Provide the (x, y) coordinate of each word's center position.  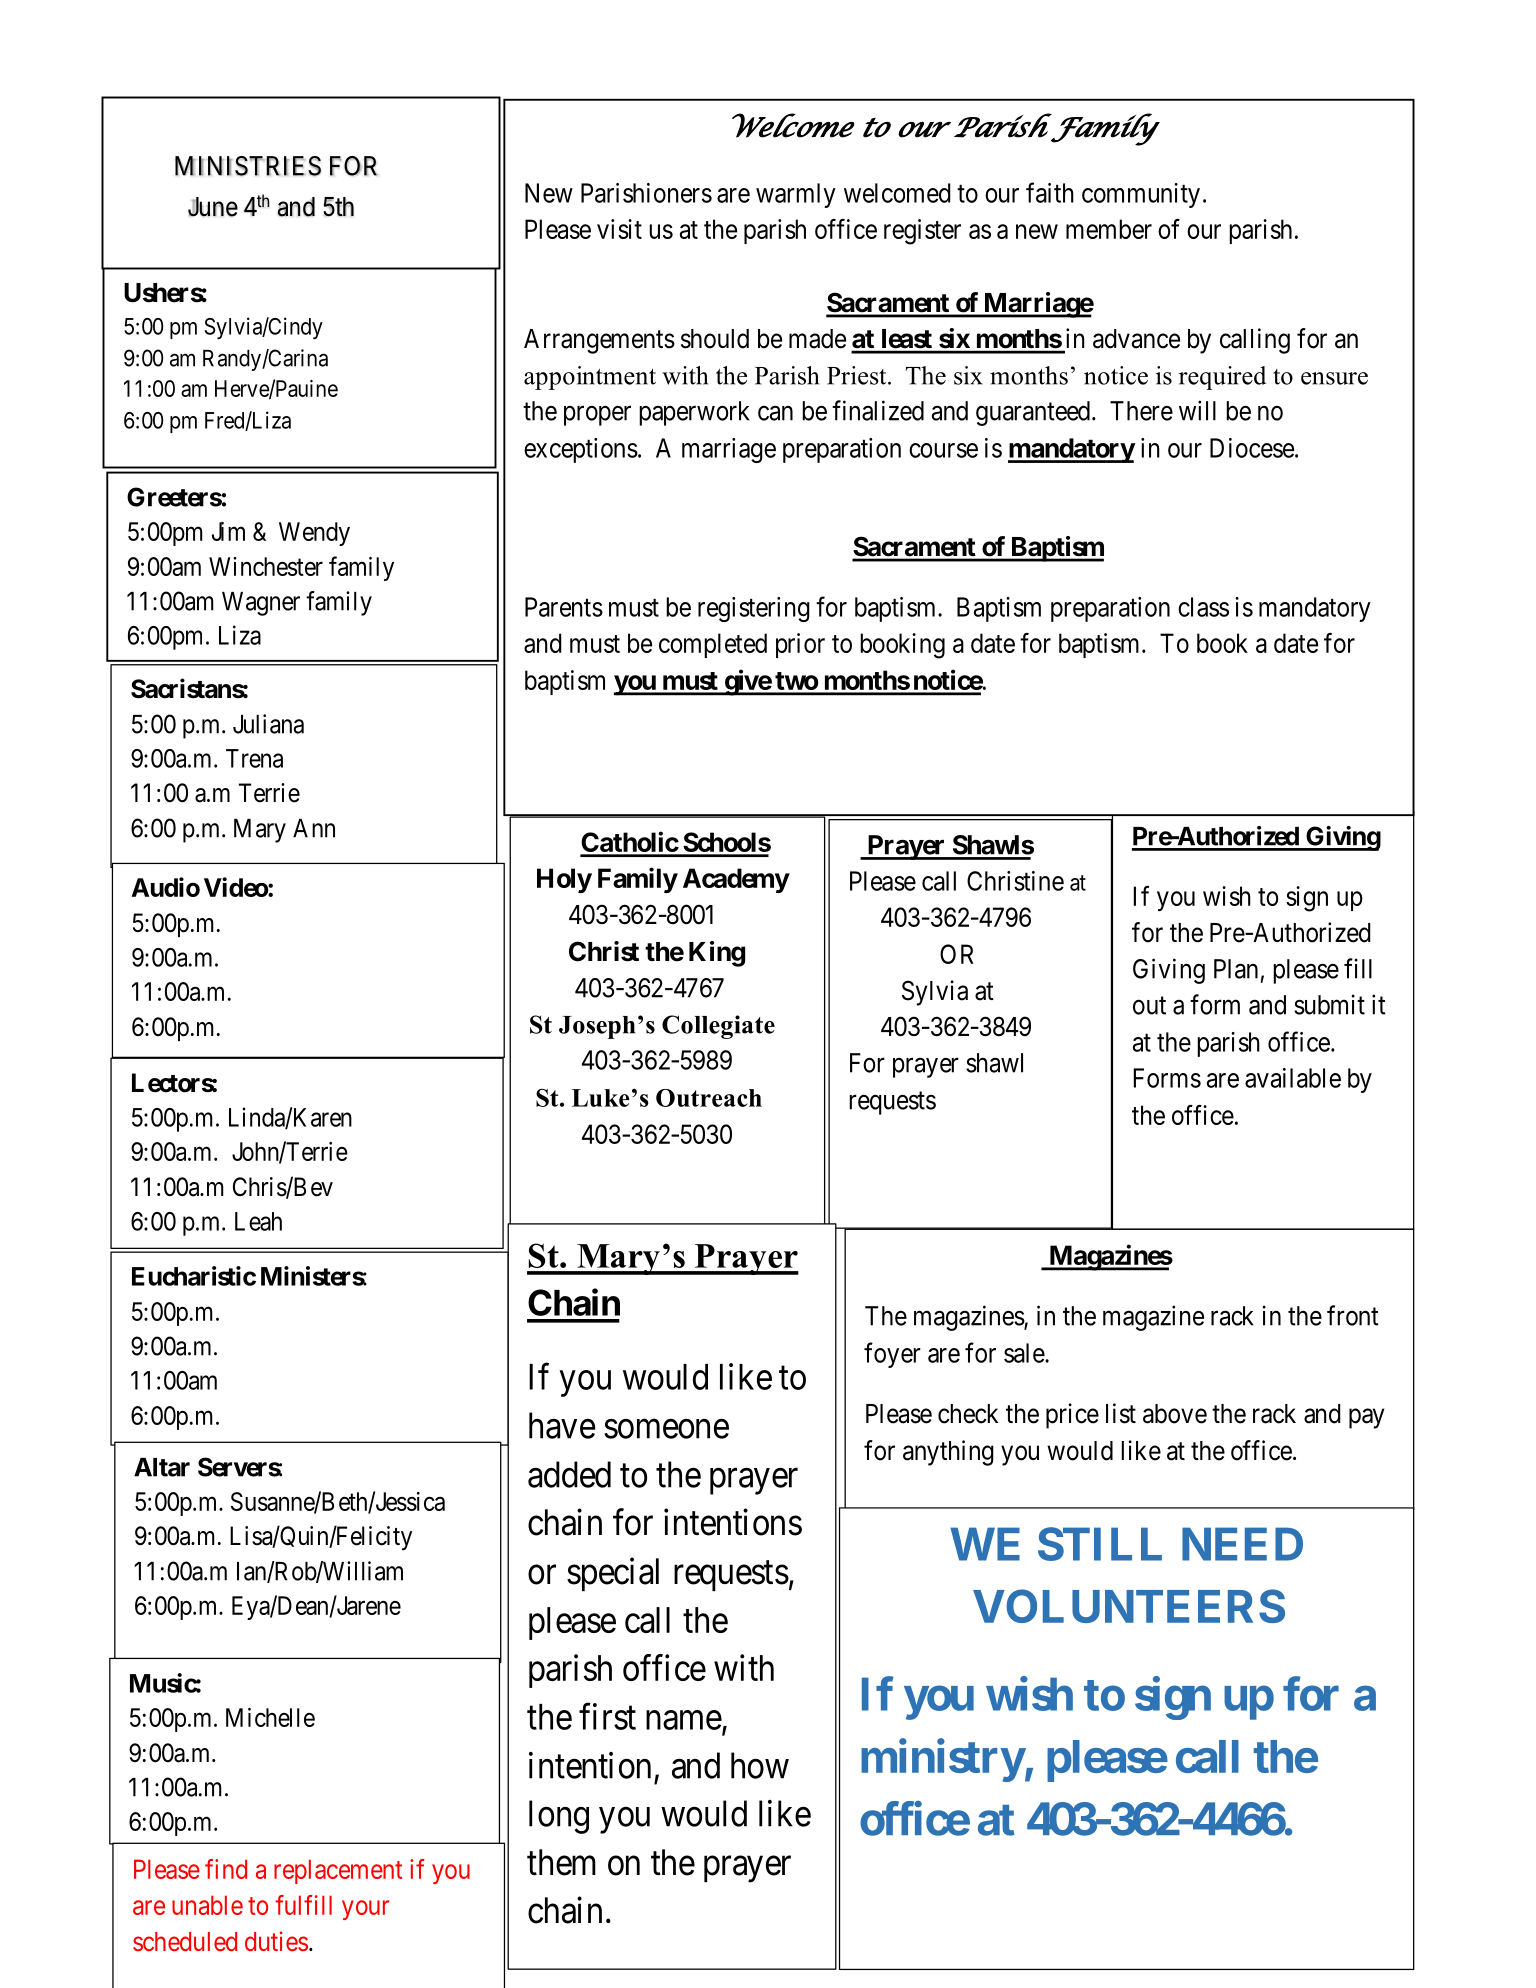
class (1203, 607)
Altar (162, 1467)
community (1141, 195)
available (1293, 1078)
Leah (258, 1221)
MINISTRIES (248, 166)
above (1175, 1414)
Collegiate (718, 1027)
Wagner (261, 604)
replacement (338, 1871)
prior (800, 645)
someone (666, 1429)
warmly (796, 195)
